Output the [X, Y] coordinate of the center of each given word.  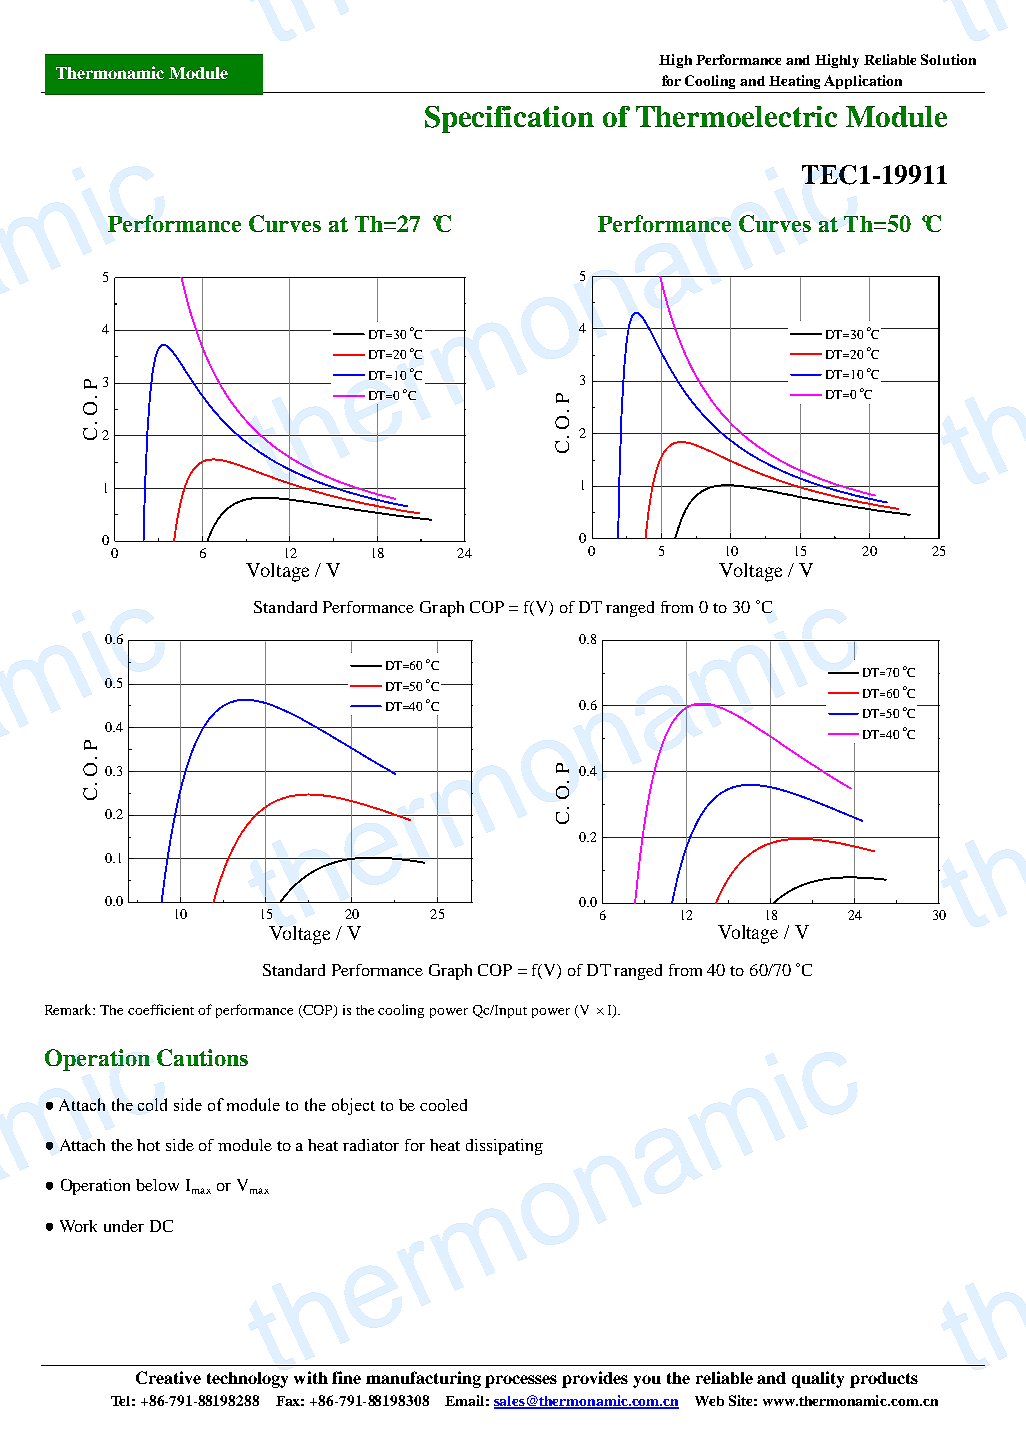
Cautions [202, 1057]
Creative [168, 1377]
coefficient [161, 1009]
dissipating [504, 1147]
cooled [443, 1105]
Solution [948, 59]
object [353, 1106]
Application [863, 82]
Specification [509, 119]
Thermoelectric [736, 116]
